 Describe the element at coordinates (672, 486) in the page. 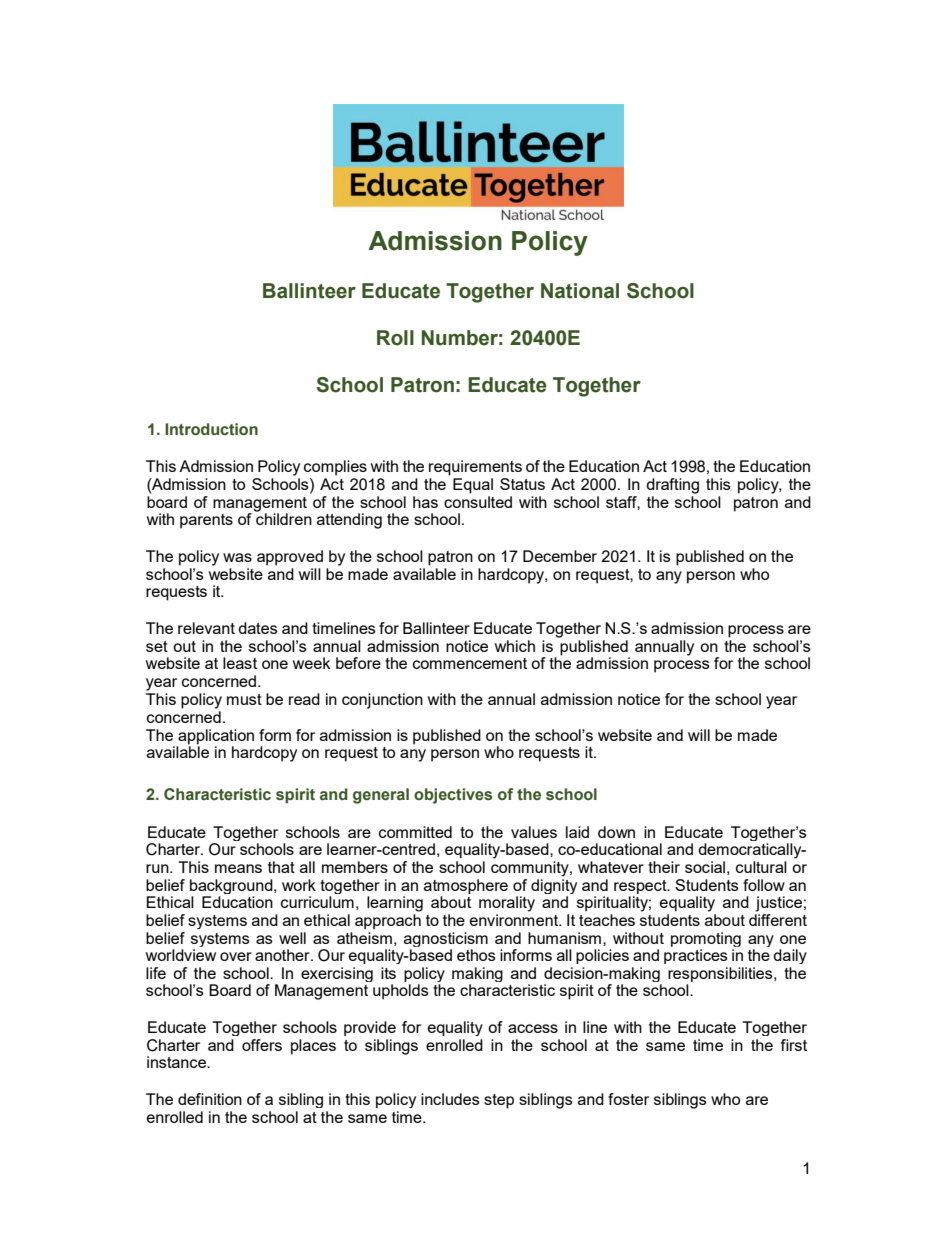

I see `drafting` at that location.
